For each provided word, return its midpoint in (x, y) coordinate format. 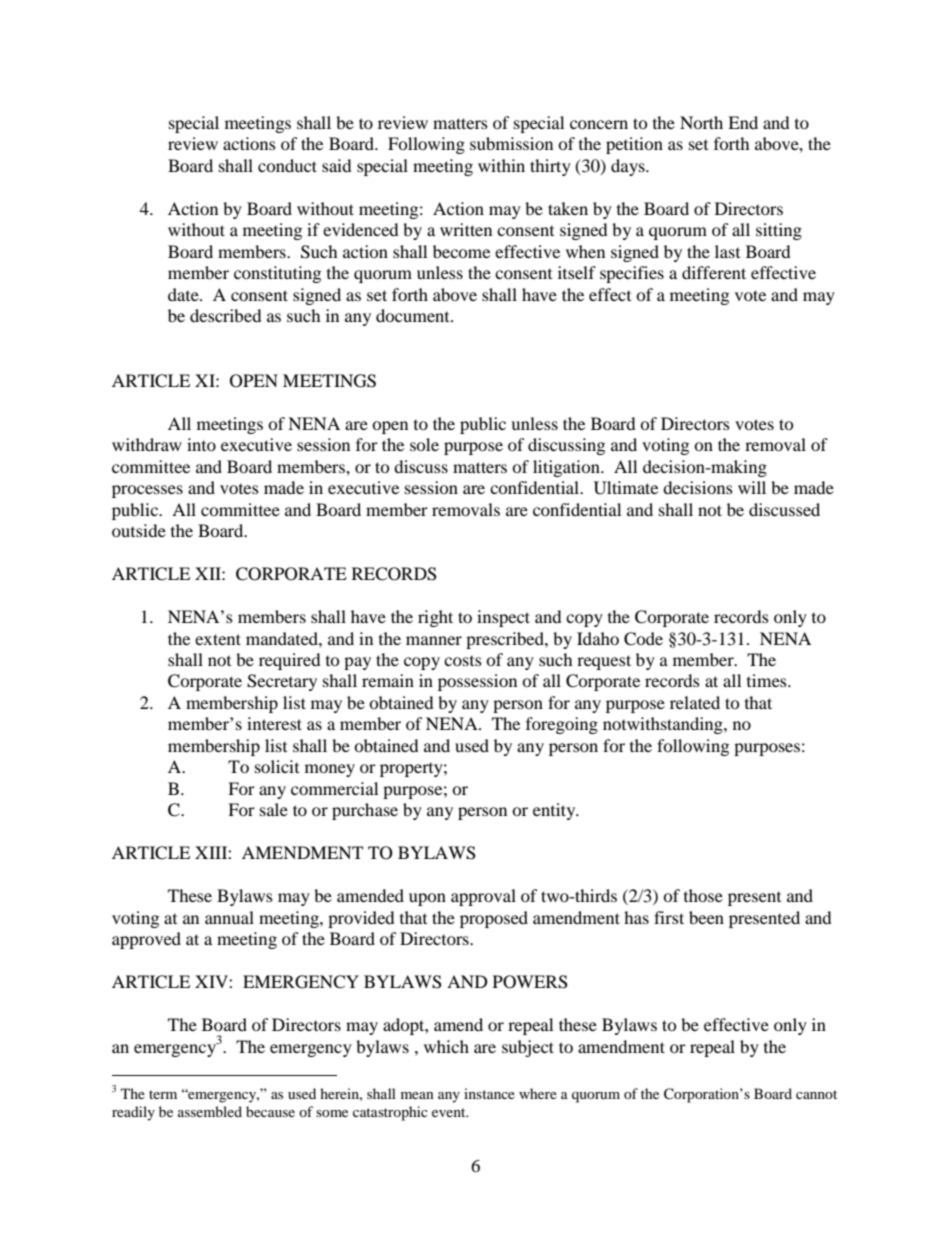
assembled (210, 1111)
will (752, 487)
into (201, 444)
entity (555, 811)
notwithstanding (664, 725)
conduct (287, 165)
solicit (277, 766)
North (701, 122)
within (501, 165)
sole (424, 444)
